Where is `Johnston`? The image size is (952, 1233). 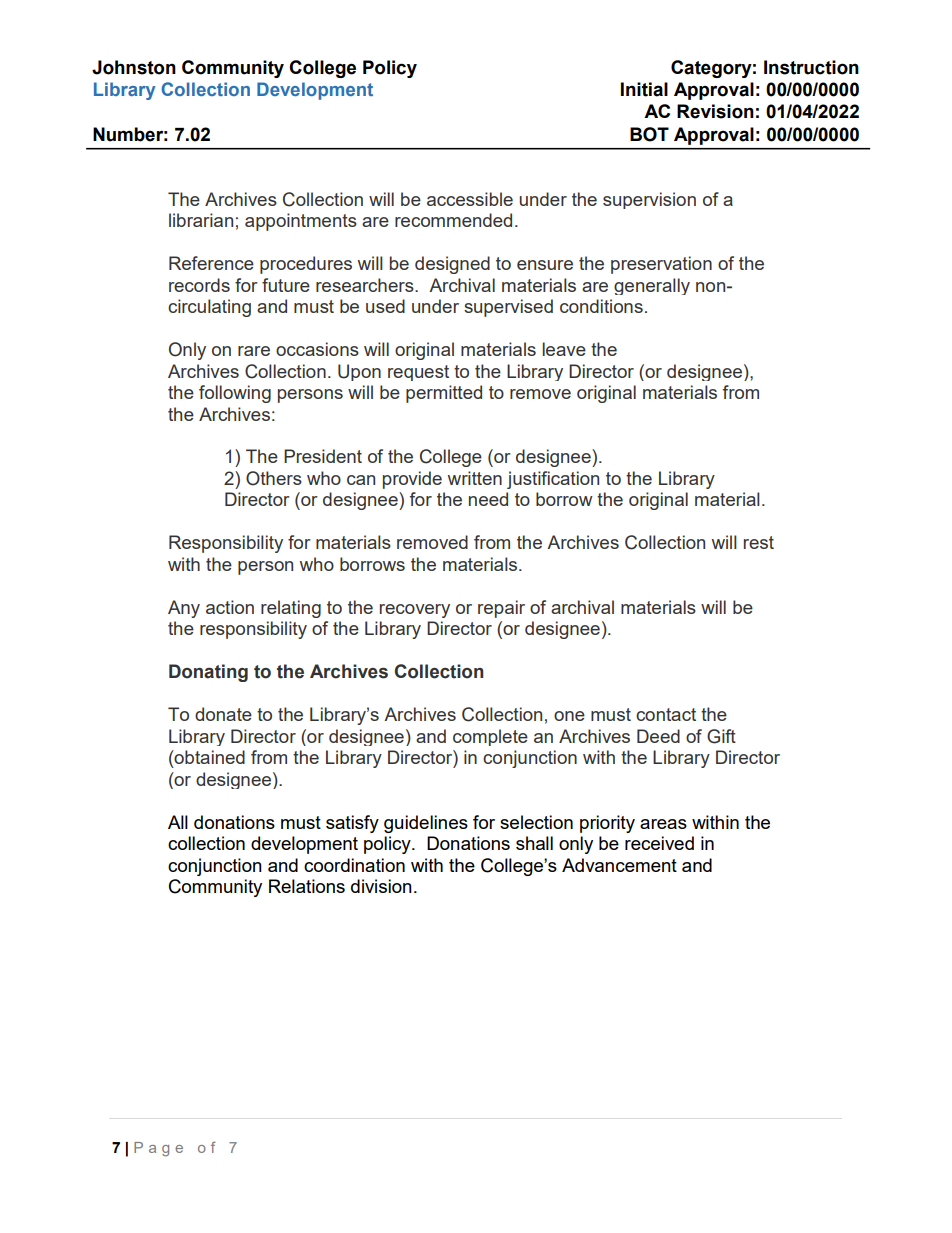 Johnston is located at coordinates (134, 67).
